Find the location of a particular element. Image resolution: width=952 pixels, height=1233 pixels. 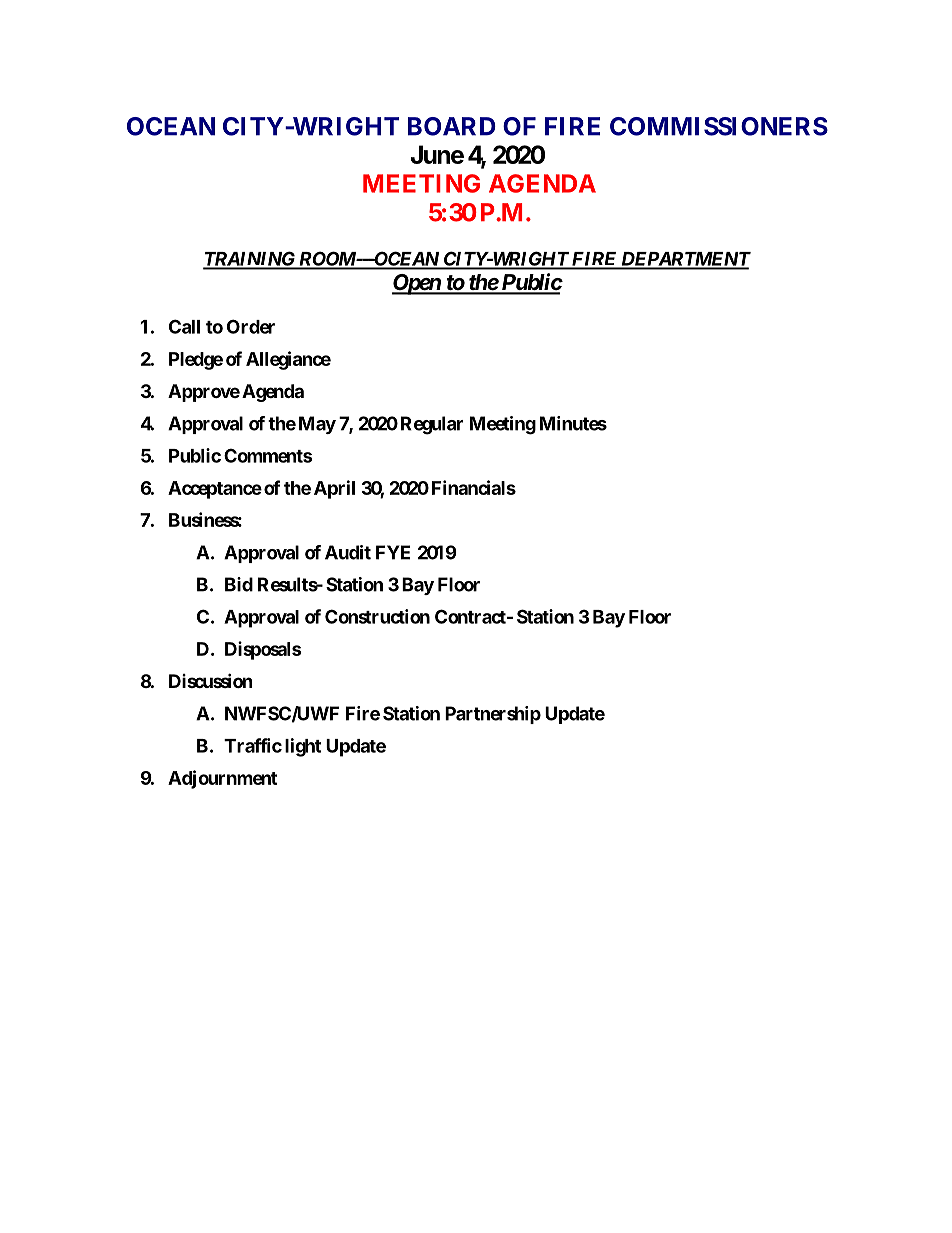

April is located at coordinates (334, 489).
